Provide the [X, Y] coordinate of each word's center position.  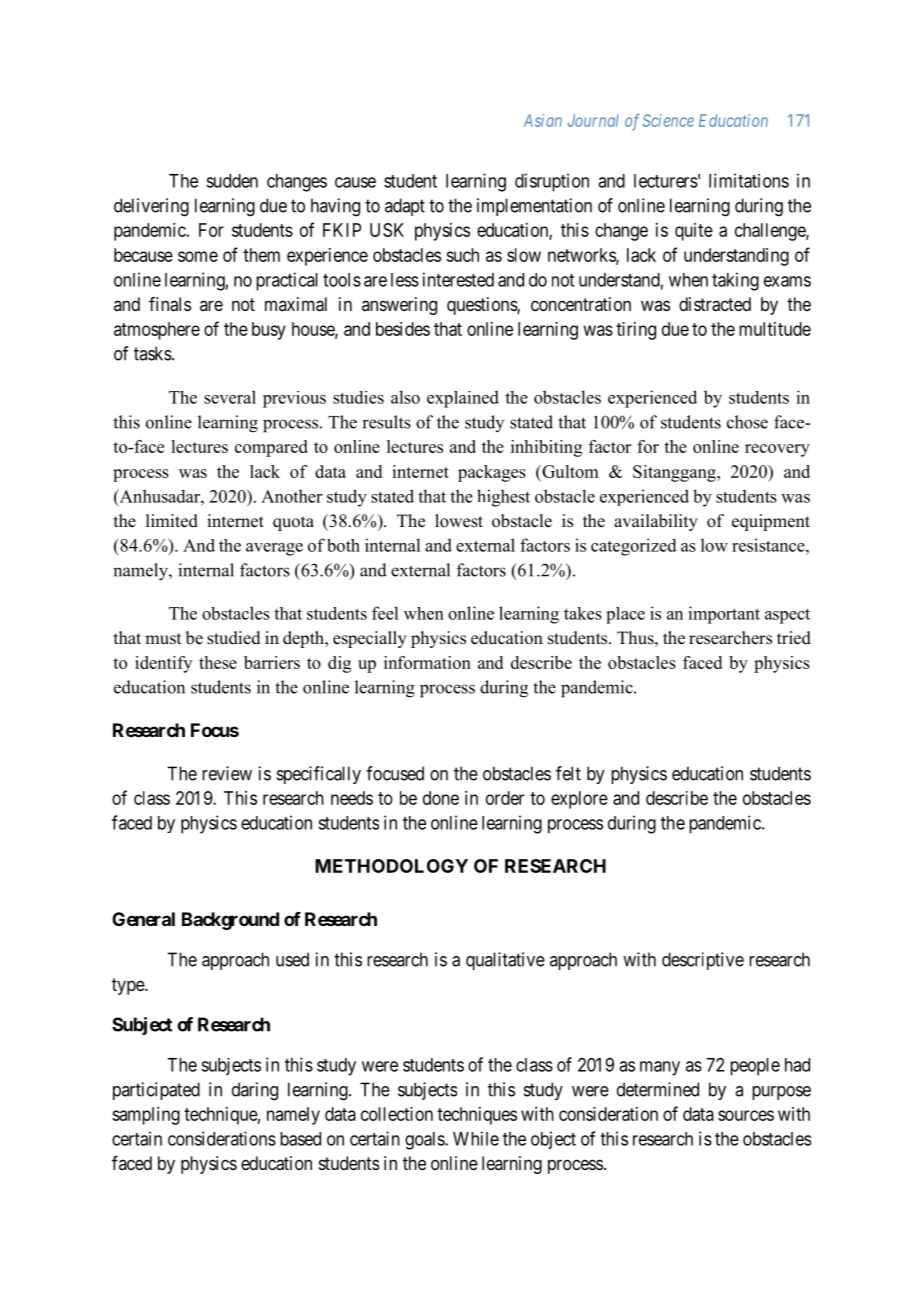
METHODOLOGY [391, 866]
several [230, 397]
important [724, 615]
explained [463, 399]
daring [255, 1091]
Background [230, 921]
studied [234, 638]
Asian [543, 120]
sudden [232, 181]
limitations [749, 180]
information [427, 662]
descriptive [703, 961]
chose [747, 422]
